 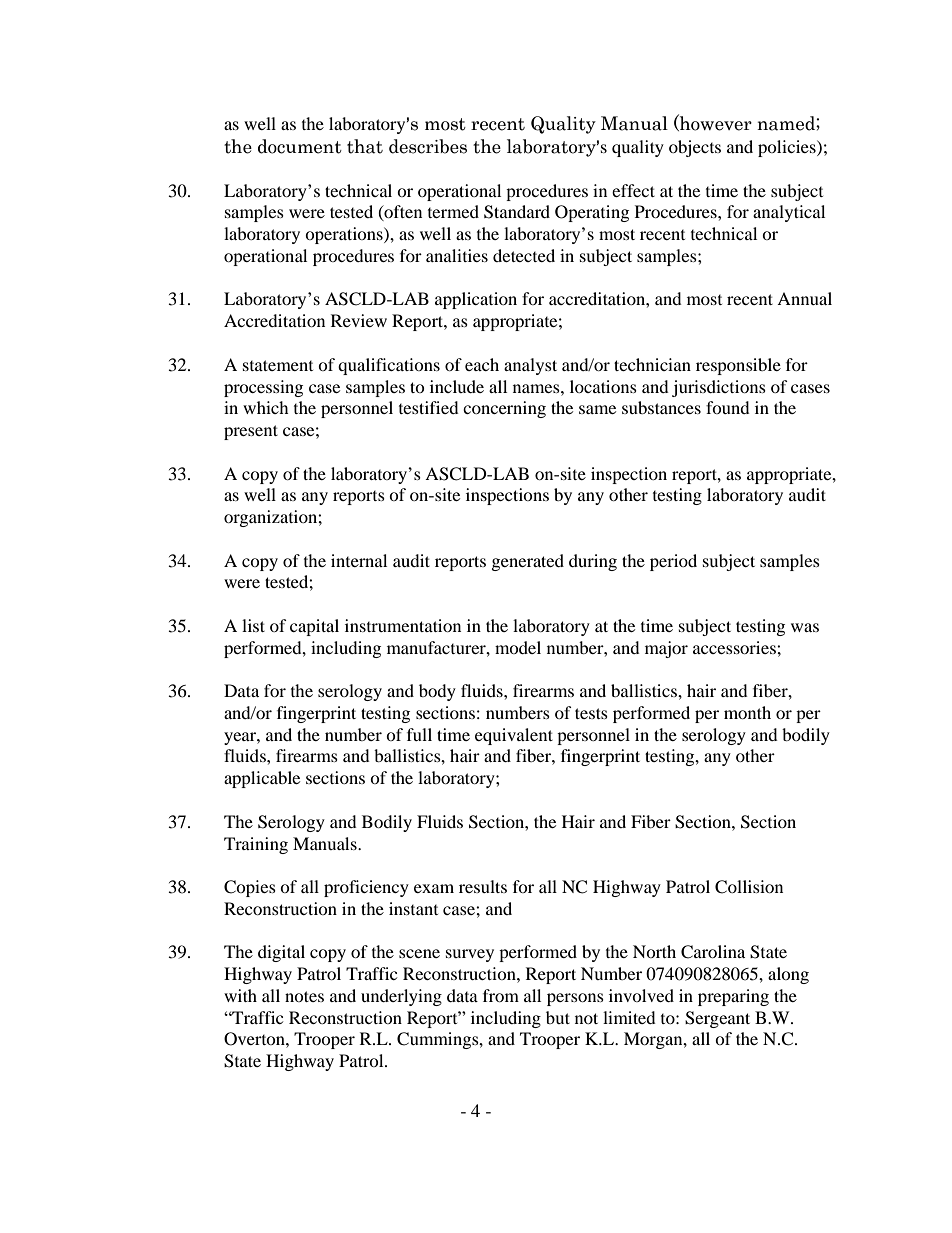 What do you see at coordinates (300, 146) in the screenshot?
I see `document` at bounding box center [300, 146].
